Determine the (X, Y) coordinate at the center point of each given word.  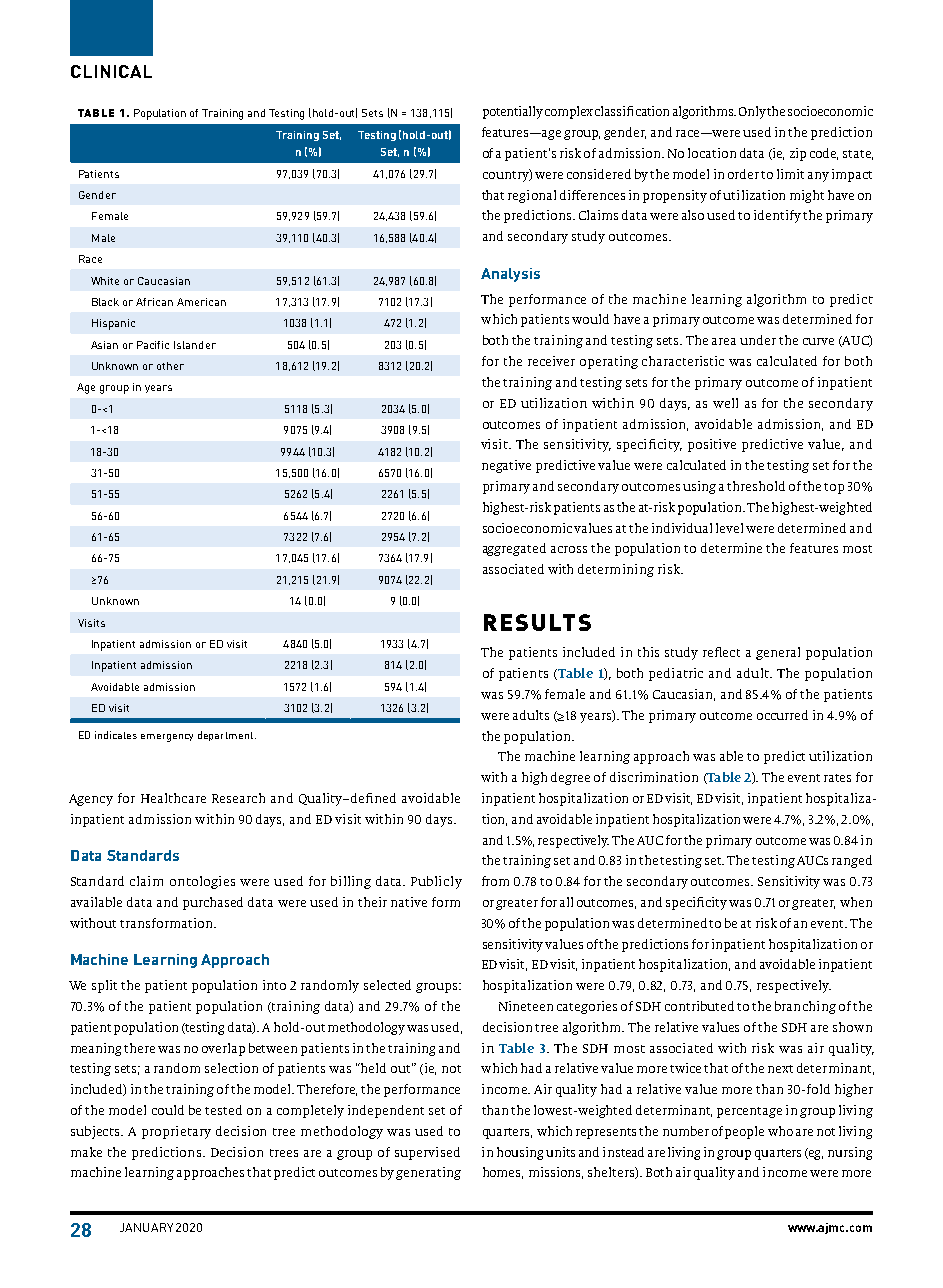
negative (506, 466)
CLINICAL (111, 71)
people (744, 1132)
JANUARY (146, 1227)
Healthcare (173, 798)
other (170, 366)
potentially (513, 112)
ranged (852, 861)
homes (503, 1173)
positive (712, 445)
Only (752, 112)
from (495, 881)
